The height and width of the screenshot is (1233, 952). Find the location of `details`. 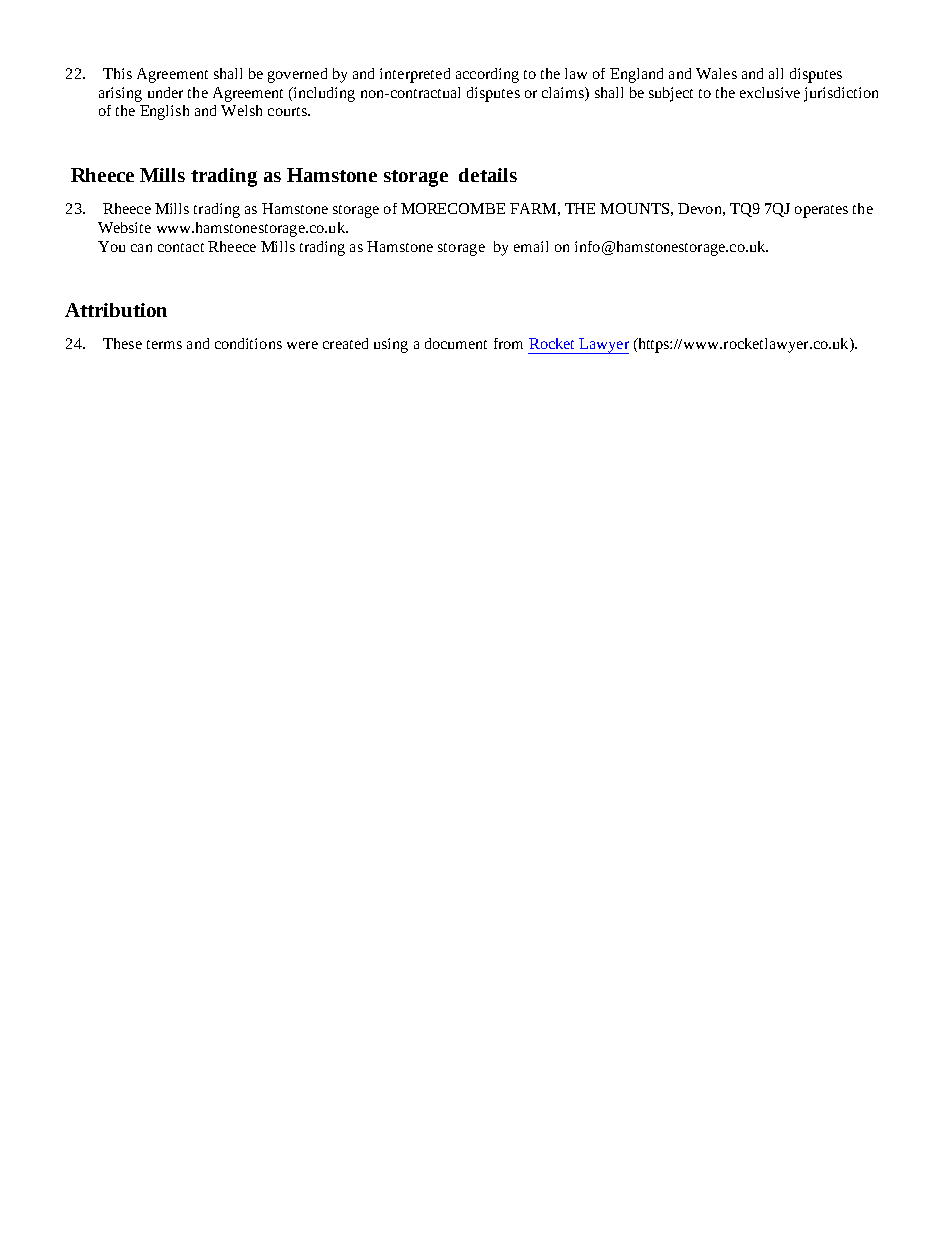

details is located at coordinates (488, 175).
